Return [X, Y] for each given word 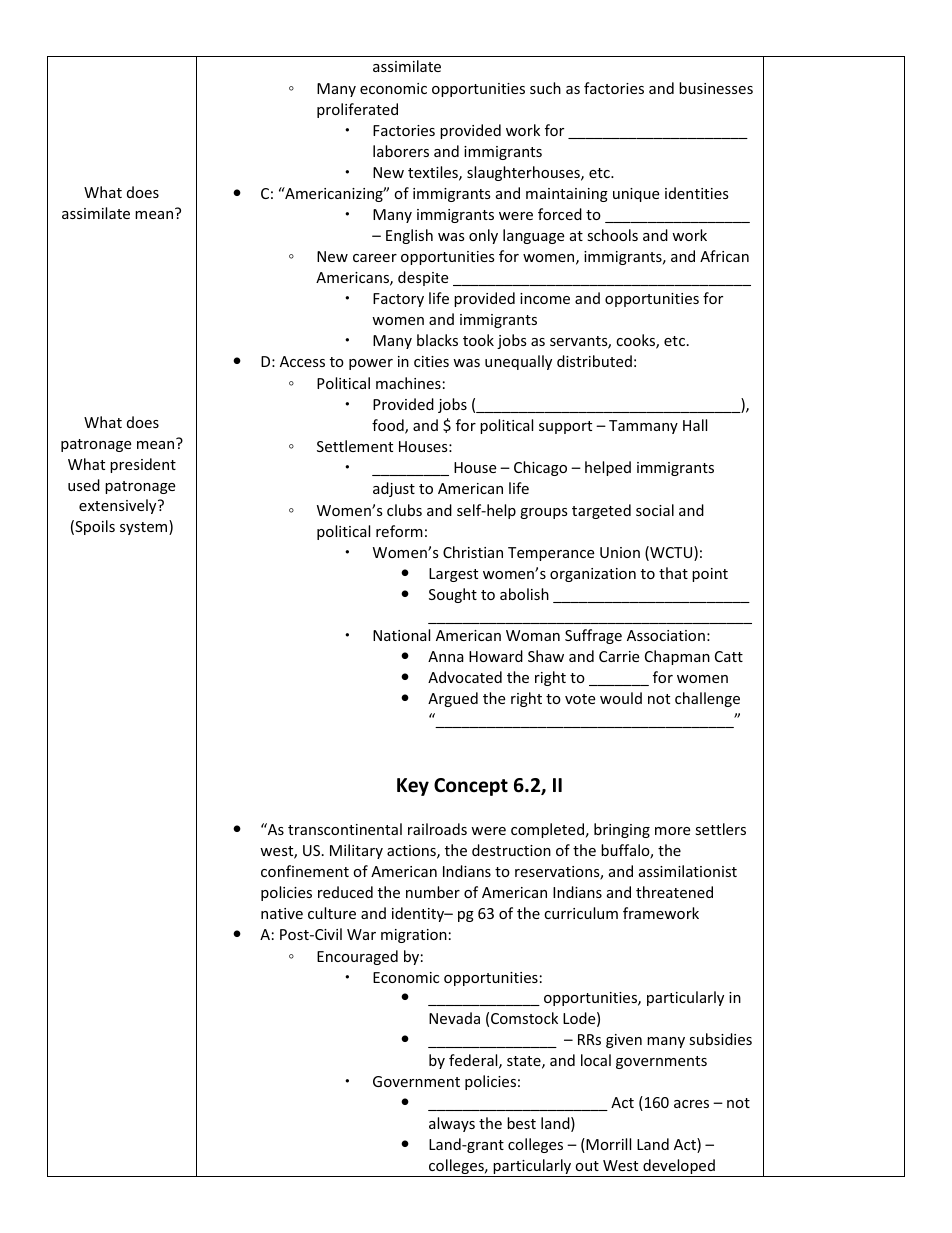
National [401, 635]
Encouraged [357, 957]
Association [666, 635]
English [409, 236]
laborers [401, 151]
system [145, 527]
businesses [716, 88]
